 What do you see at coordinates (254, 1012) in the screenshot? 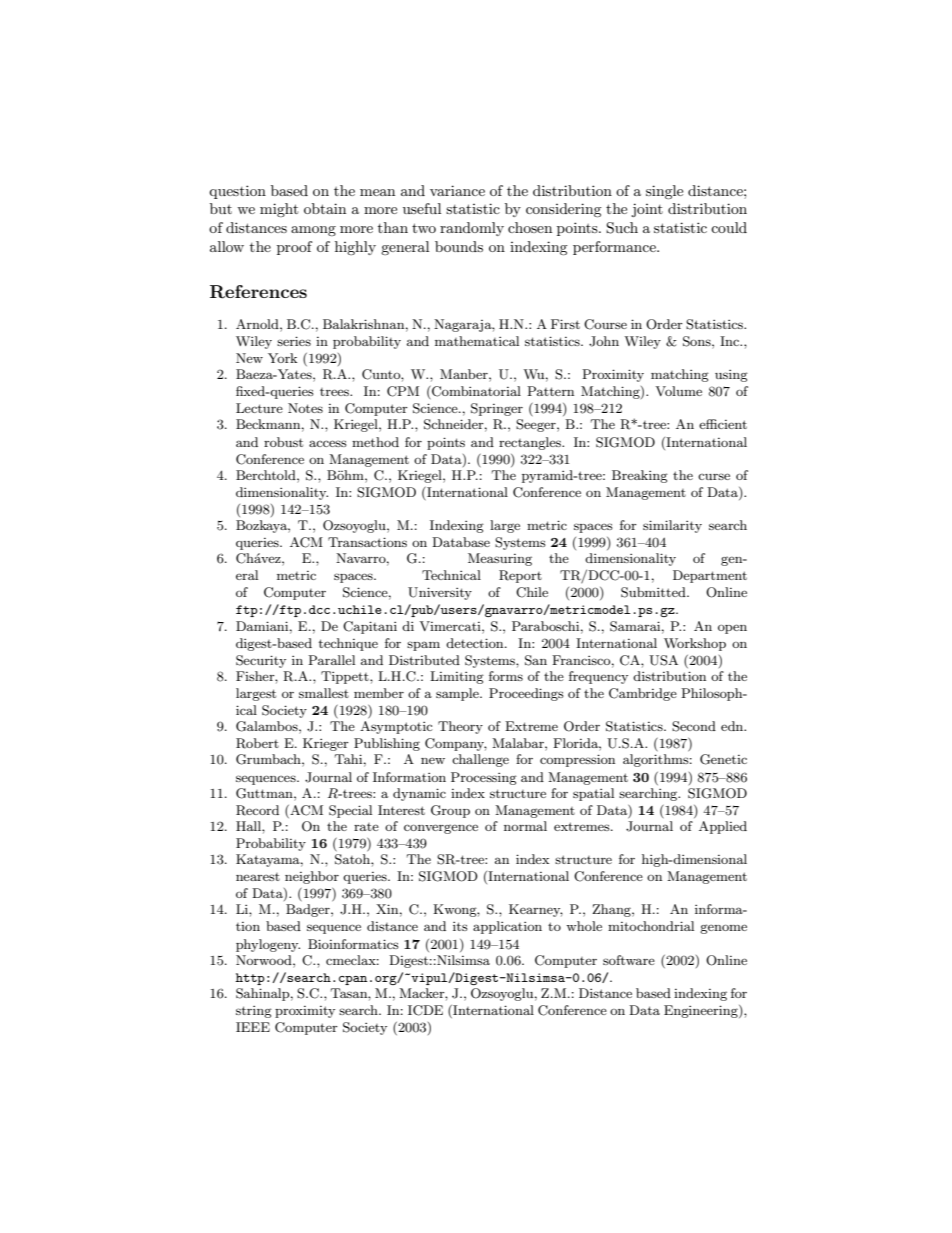
I see `string` at bounding box center [254, 1012].
